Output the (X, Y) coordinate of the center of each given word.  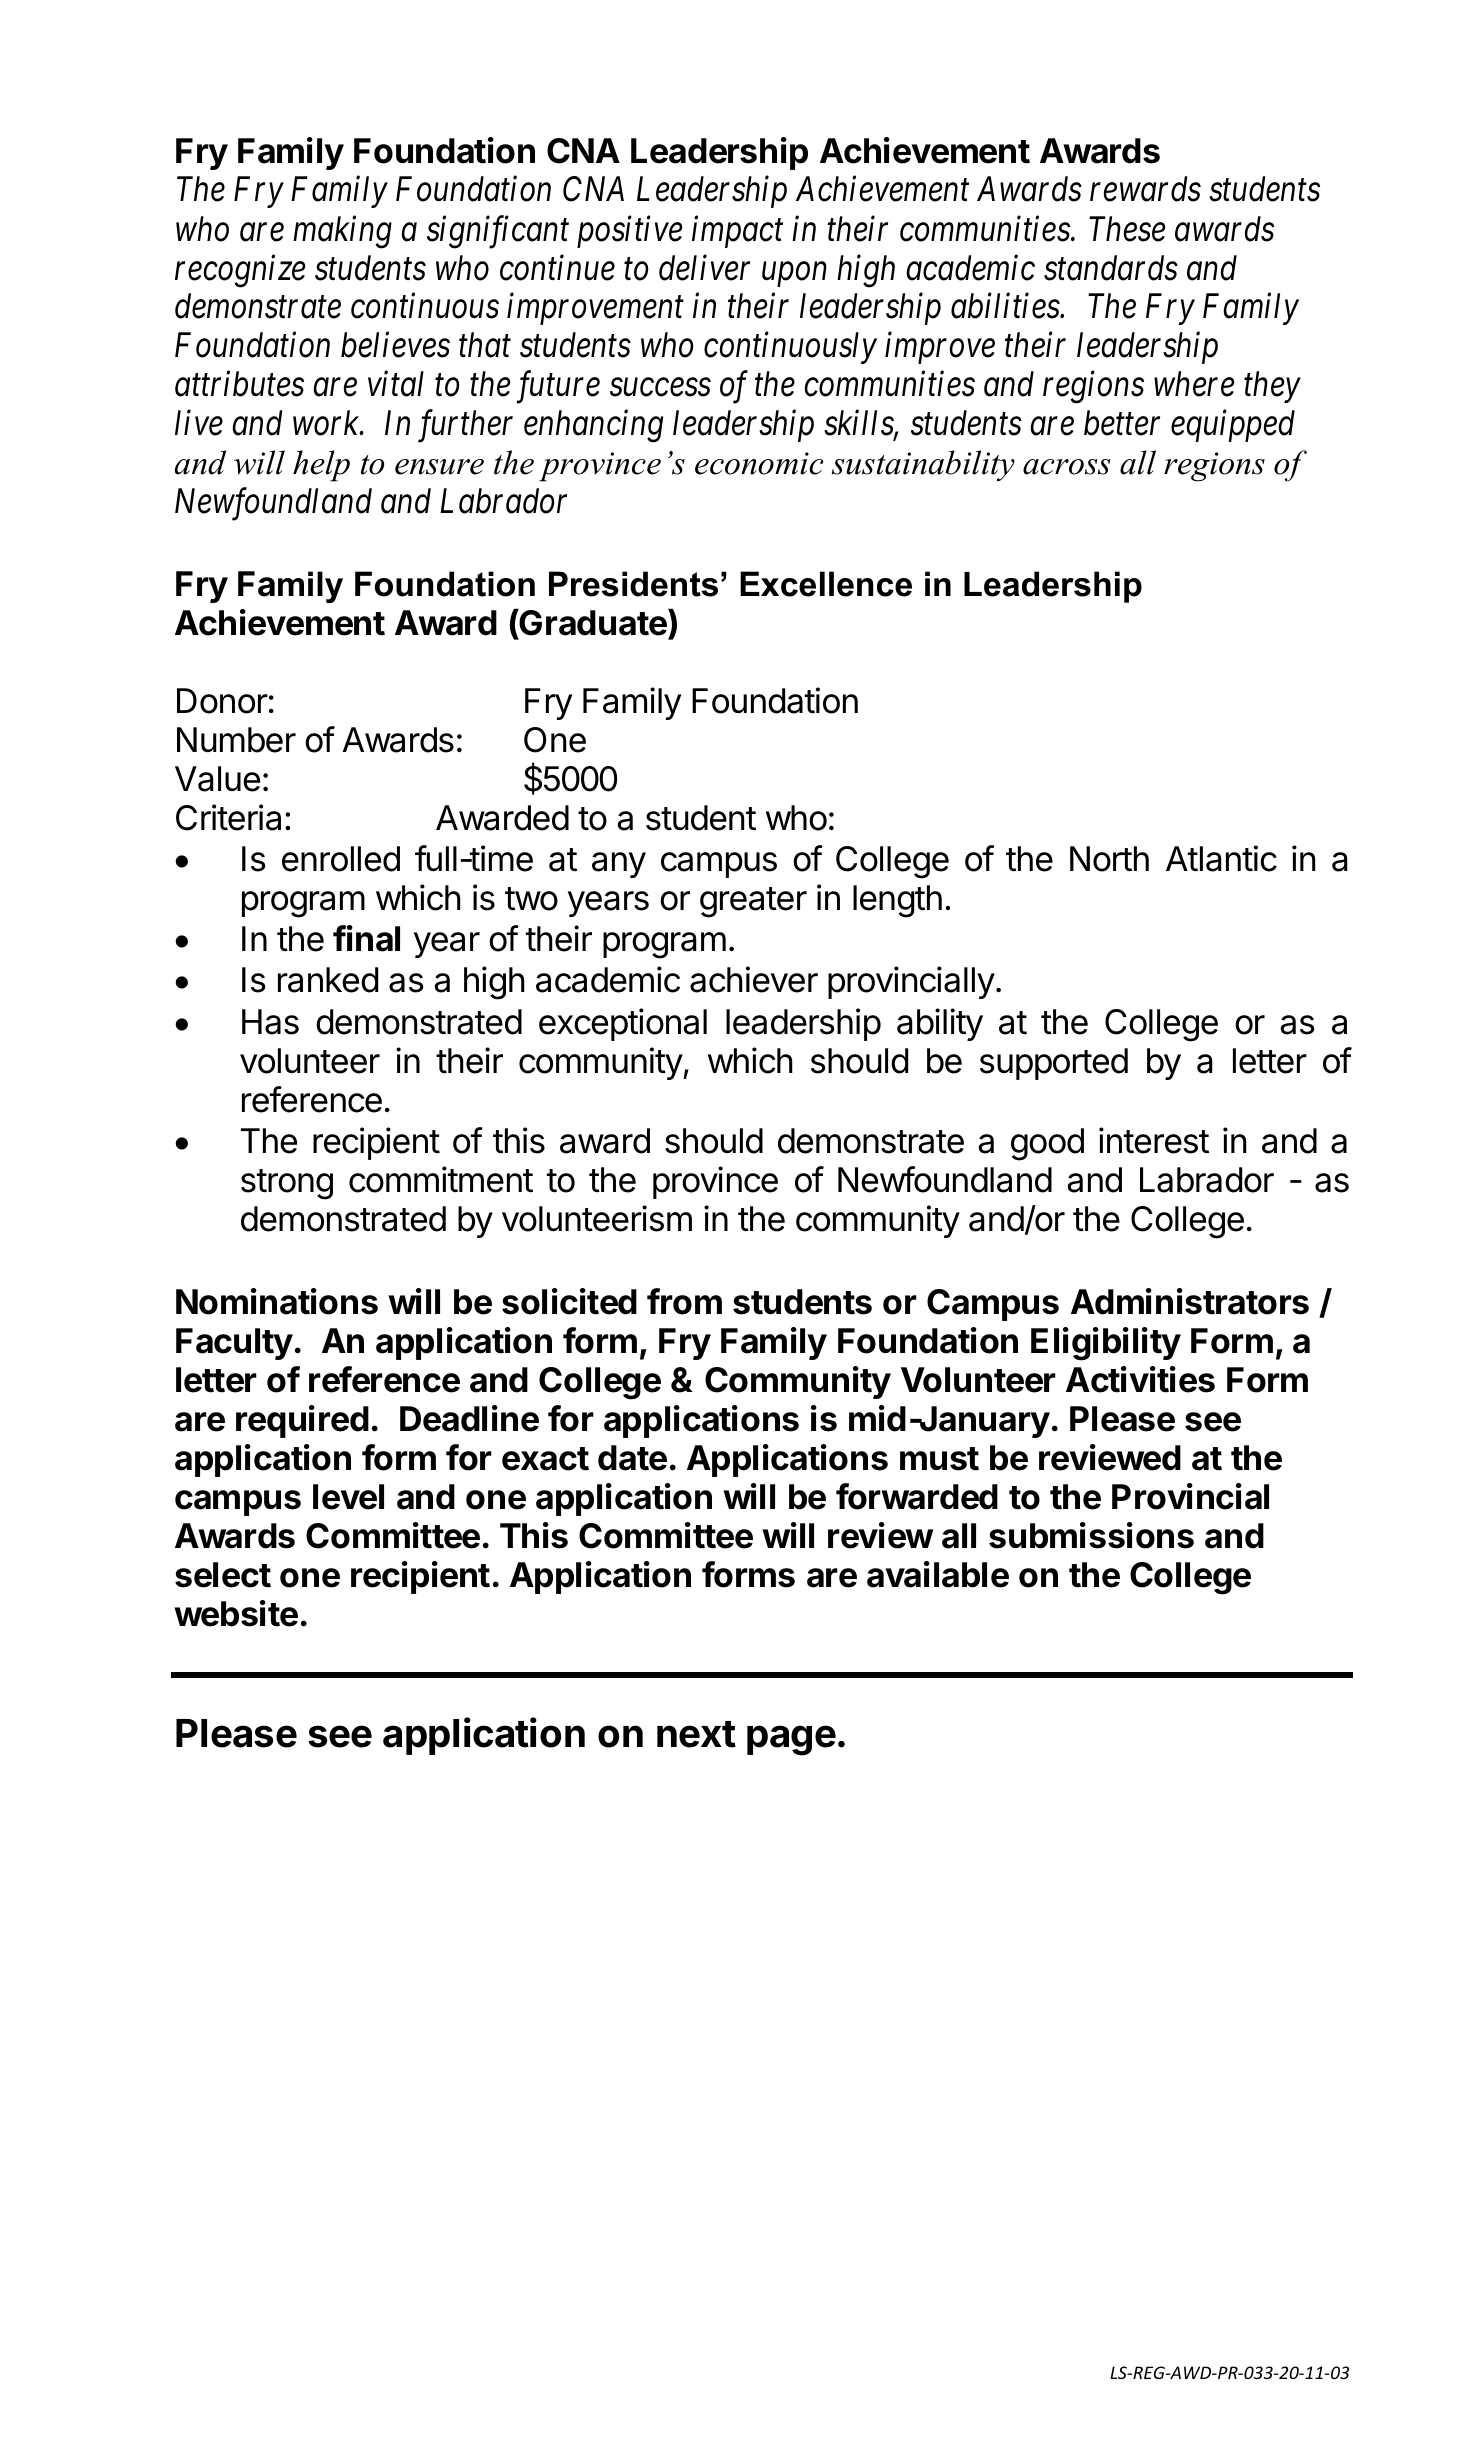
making (342, 232)
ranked (328, 980)
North (1109, 859)
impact (737, 232)
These (1127, 229)
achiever (754, 979)
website (236, 1613)
